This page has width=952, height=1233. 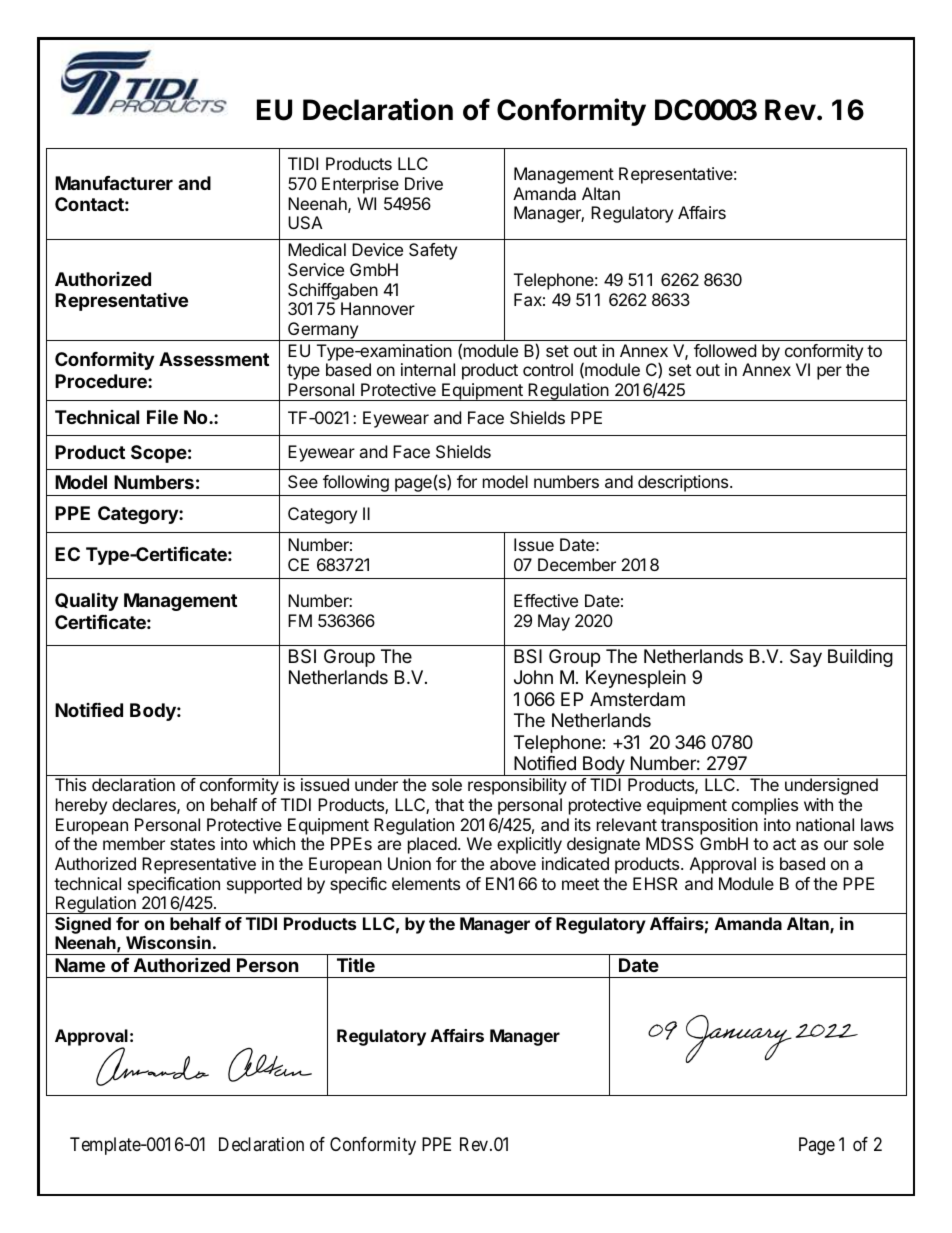 What do you see at coordinates (836, 845) in the page?
I see `our` at bounding box center [836, 845].
